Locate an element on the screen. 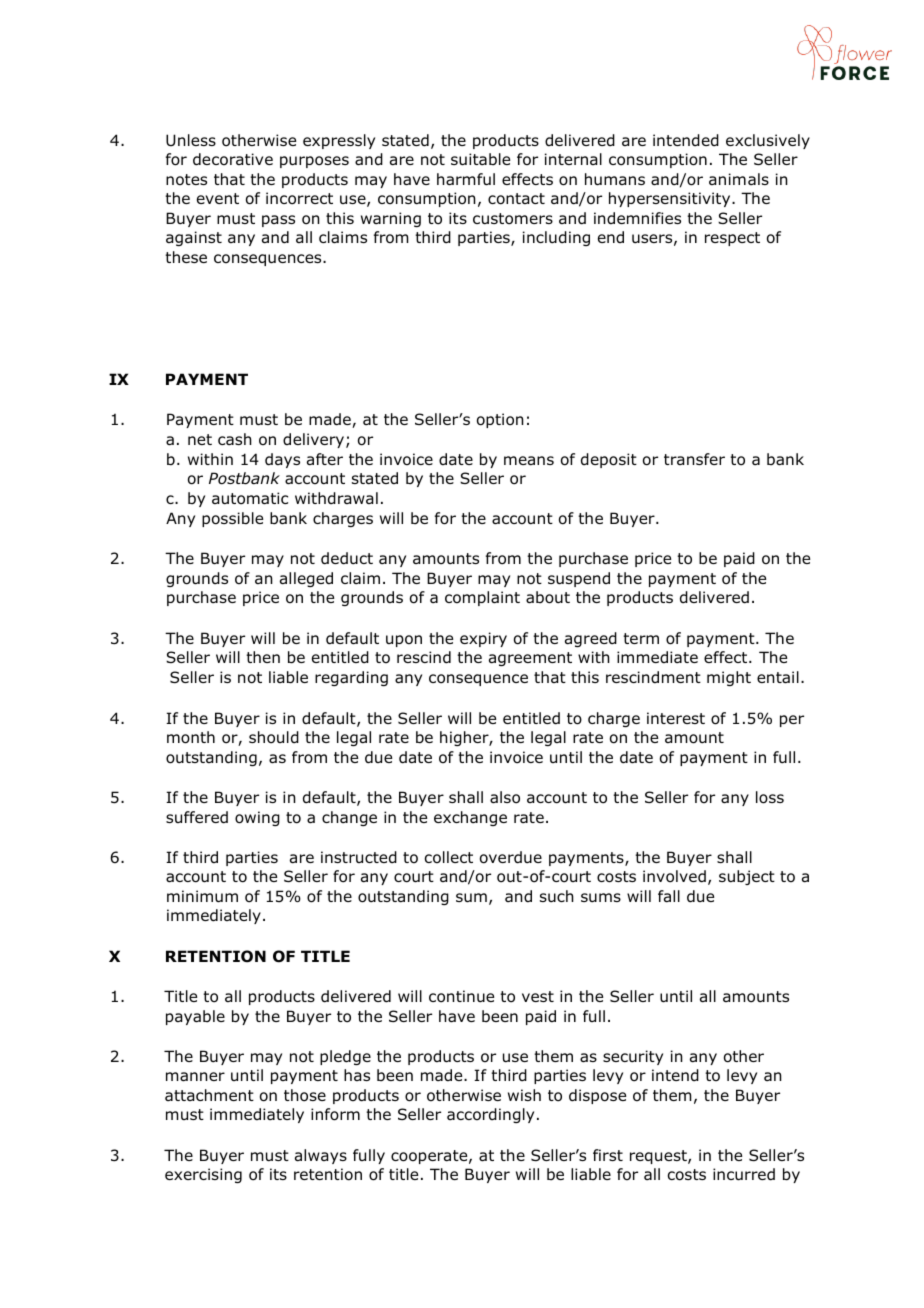 The width and height of the screenshot is (924, 1308). owing is located at coordinates (257, 818).
